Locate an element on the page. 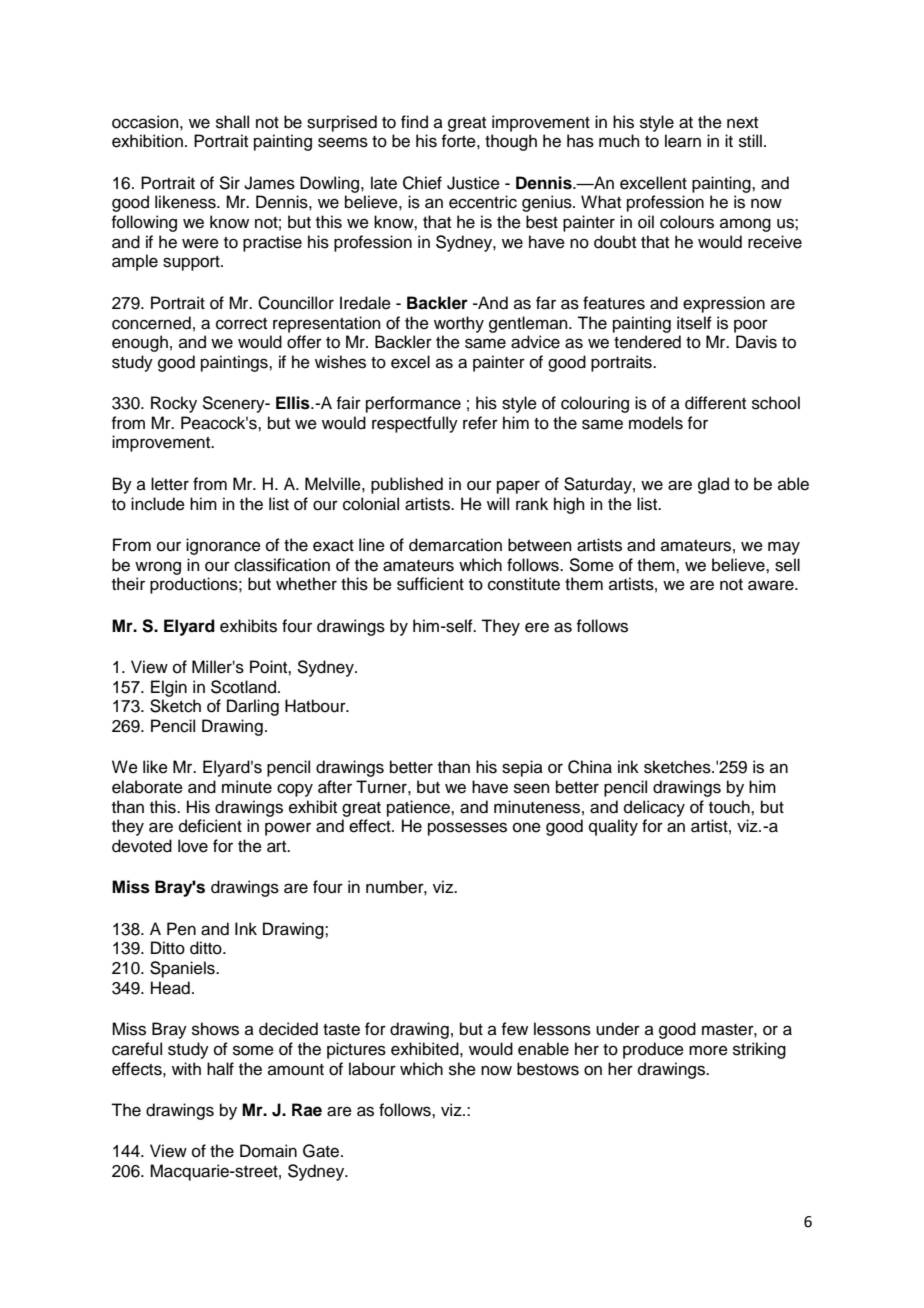  learn is located at coordinates (683, 141).
